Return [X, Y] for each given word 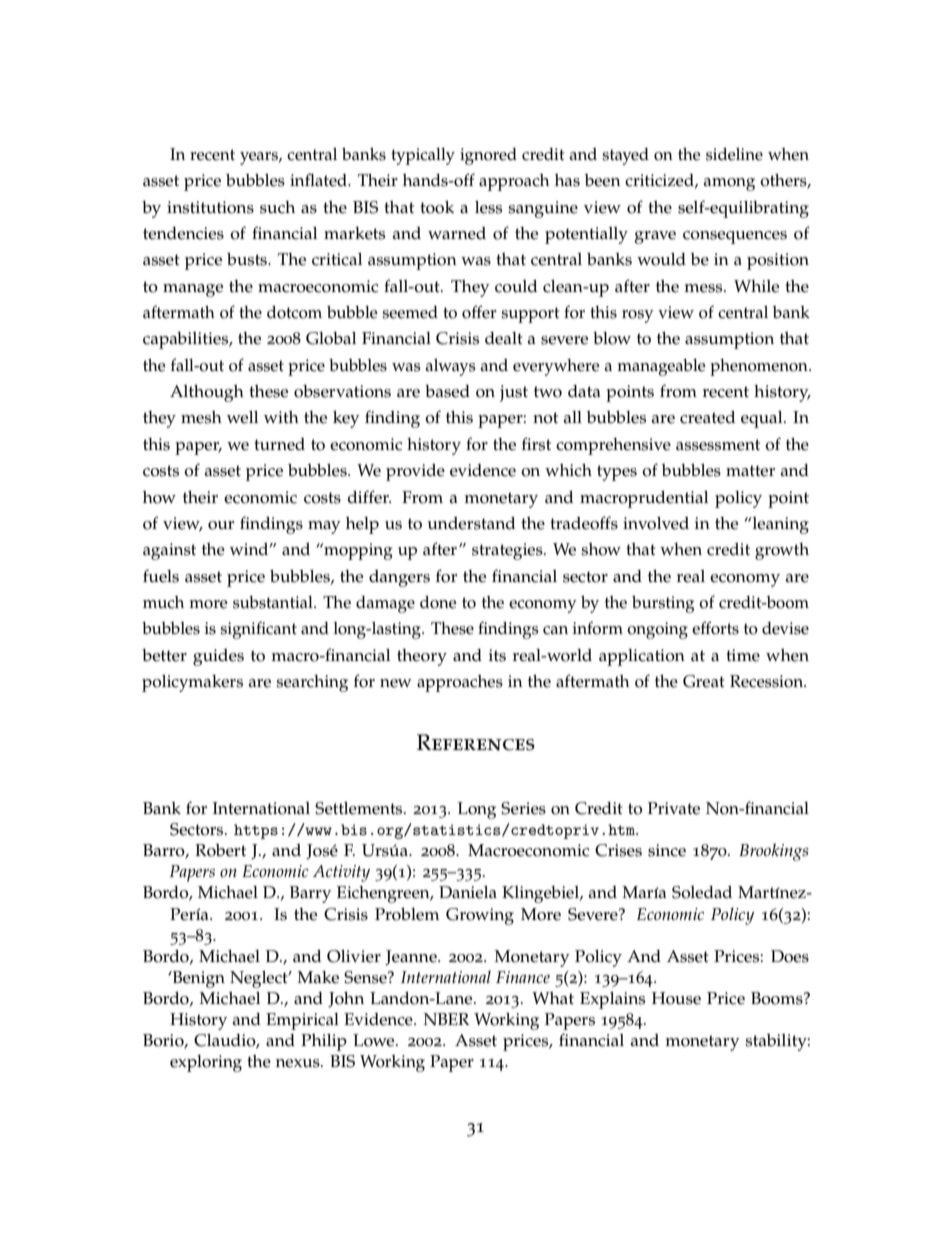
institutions [210, 207]
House [676, 998]
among [729, 184]
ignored [488, 156]
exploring [206, 1063]
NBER [446, 1019]
